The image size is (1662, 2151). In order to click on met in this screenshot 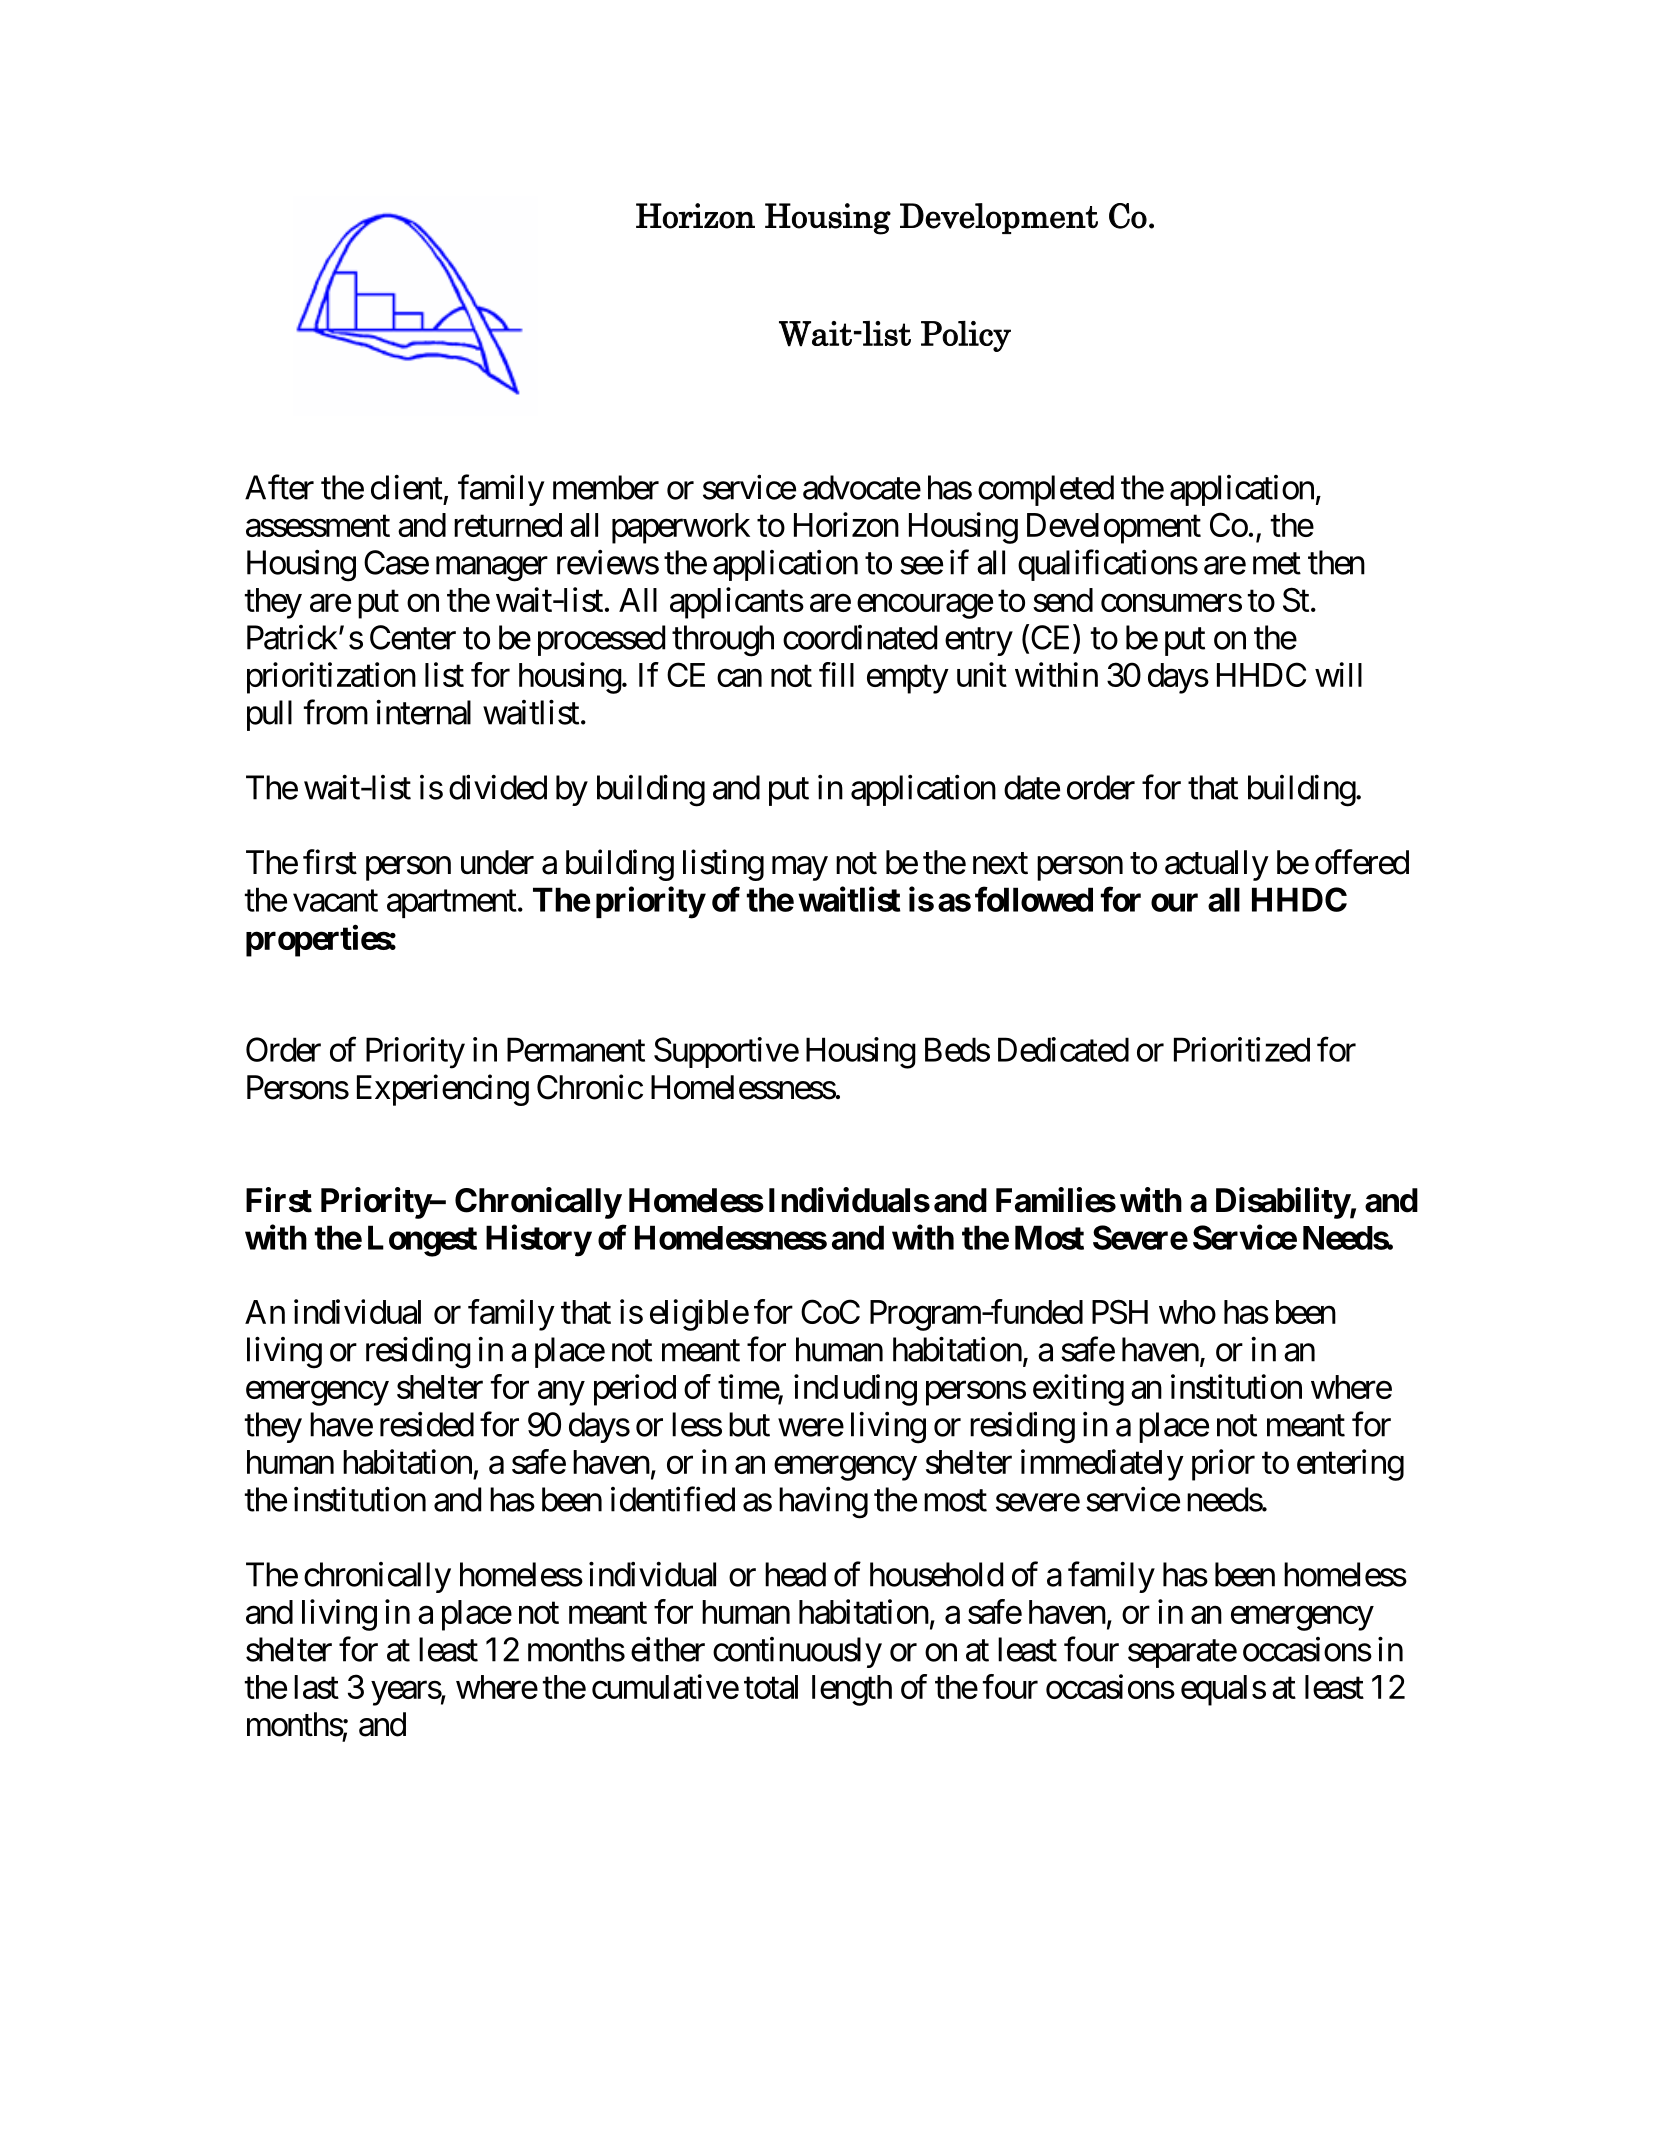, I will do `click(1277, 564)`.
